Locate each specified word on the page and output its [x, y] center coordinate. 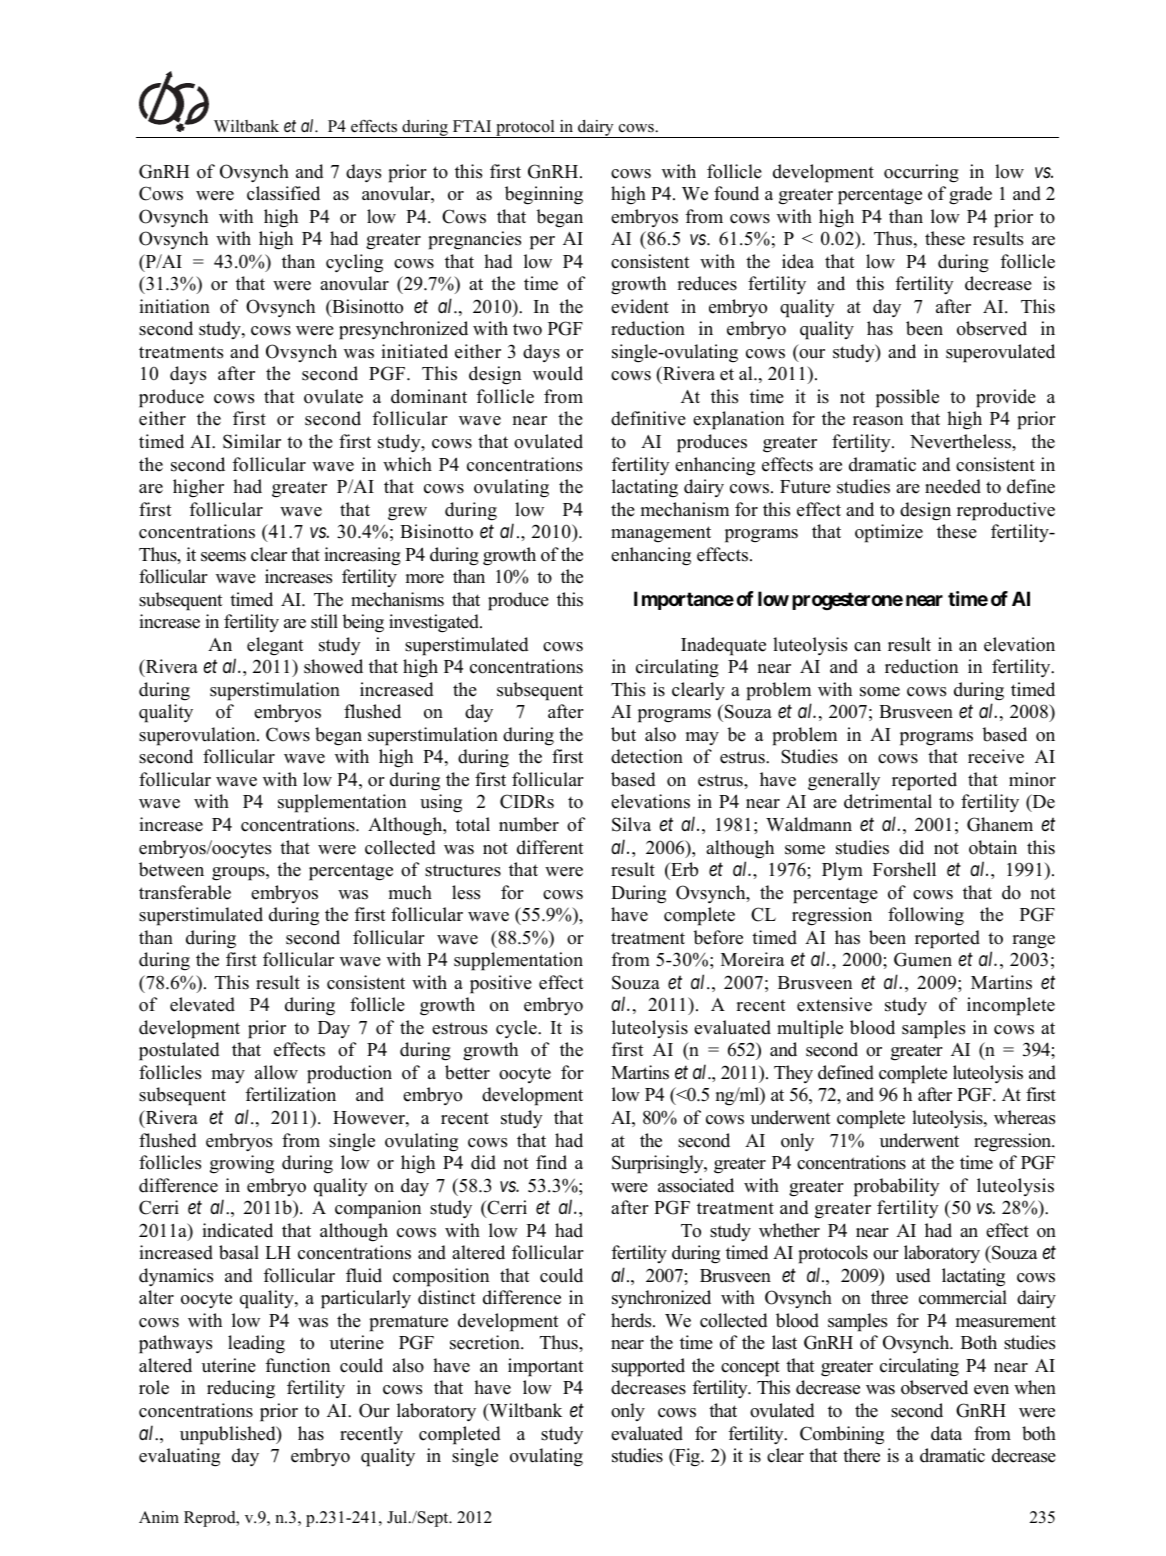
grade [970, 195]
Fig [687, 1457]
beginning [544, 195]
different [550, 847]
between [171, 869]
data [946, 1433]
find [551, 1162]
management [661, 534]
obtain [993, 847]
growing [242, 1164]
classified [283, 193]
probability [897, 1187]
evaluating [179, 1457]
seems [223, 557]
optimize [889, 533]
